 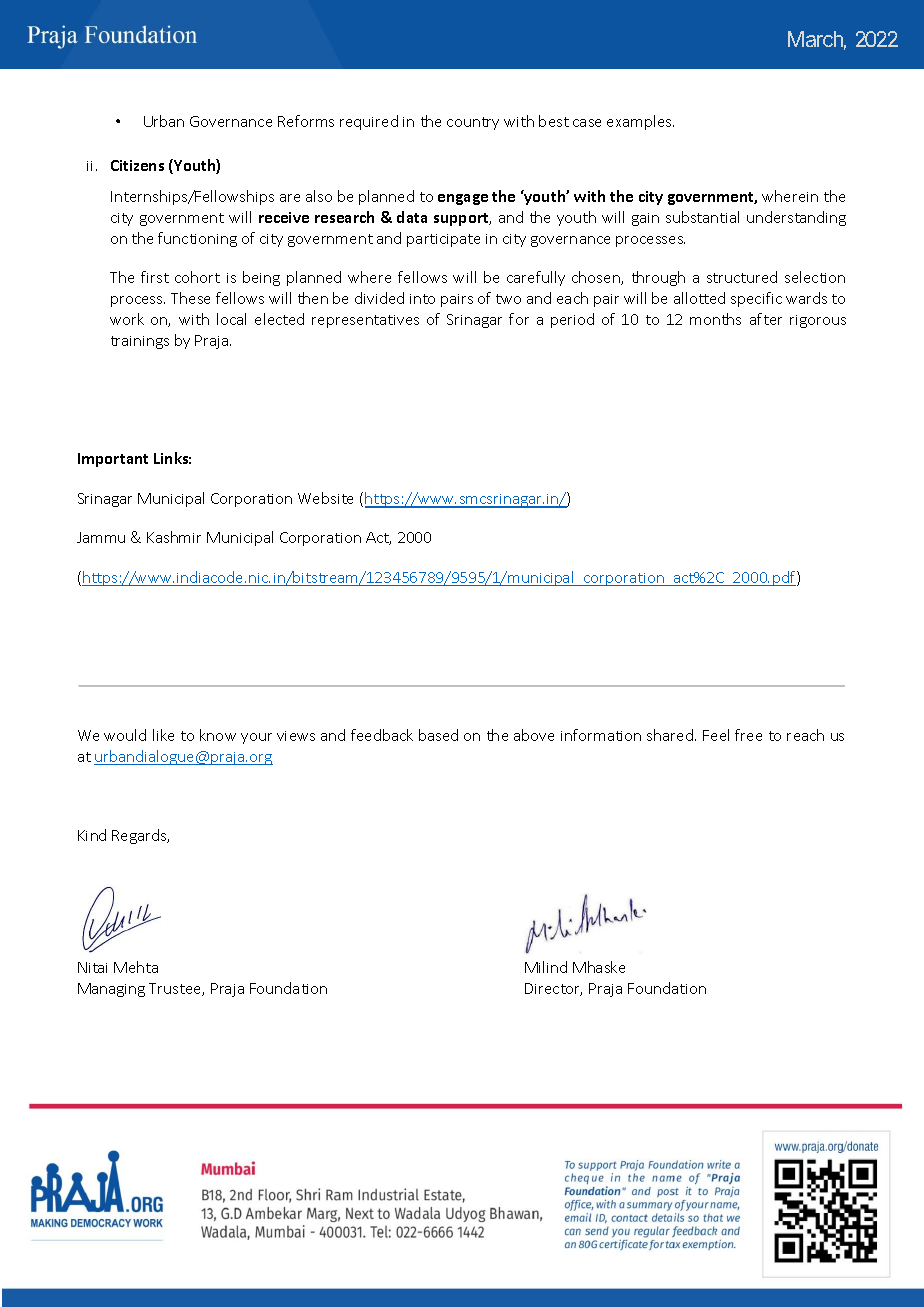 I want to click on Citizens, so click(x=137, y=165).
